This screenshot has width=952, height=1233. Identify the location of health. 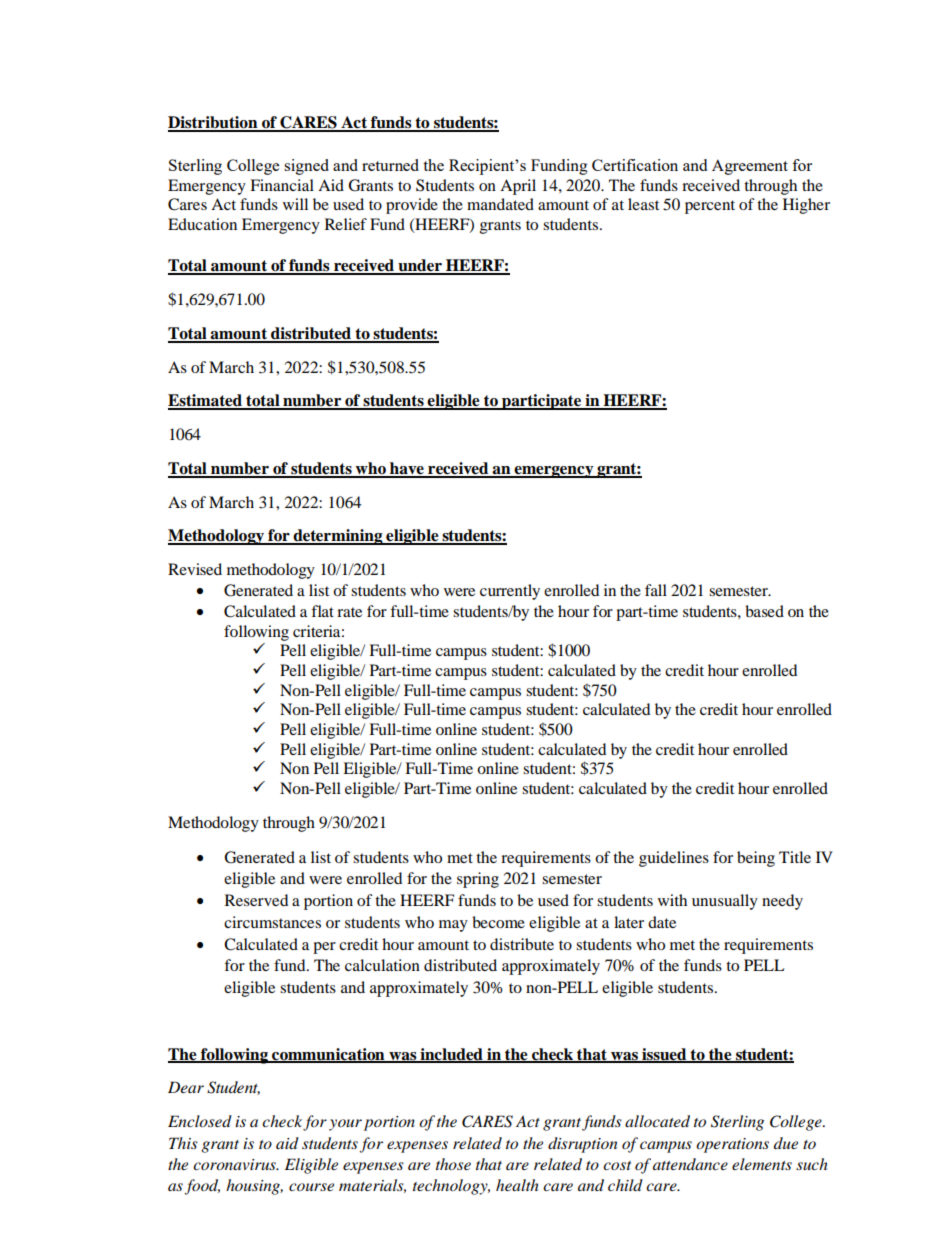
(517, 1185).
